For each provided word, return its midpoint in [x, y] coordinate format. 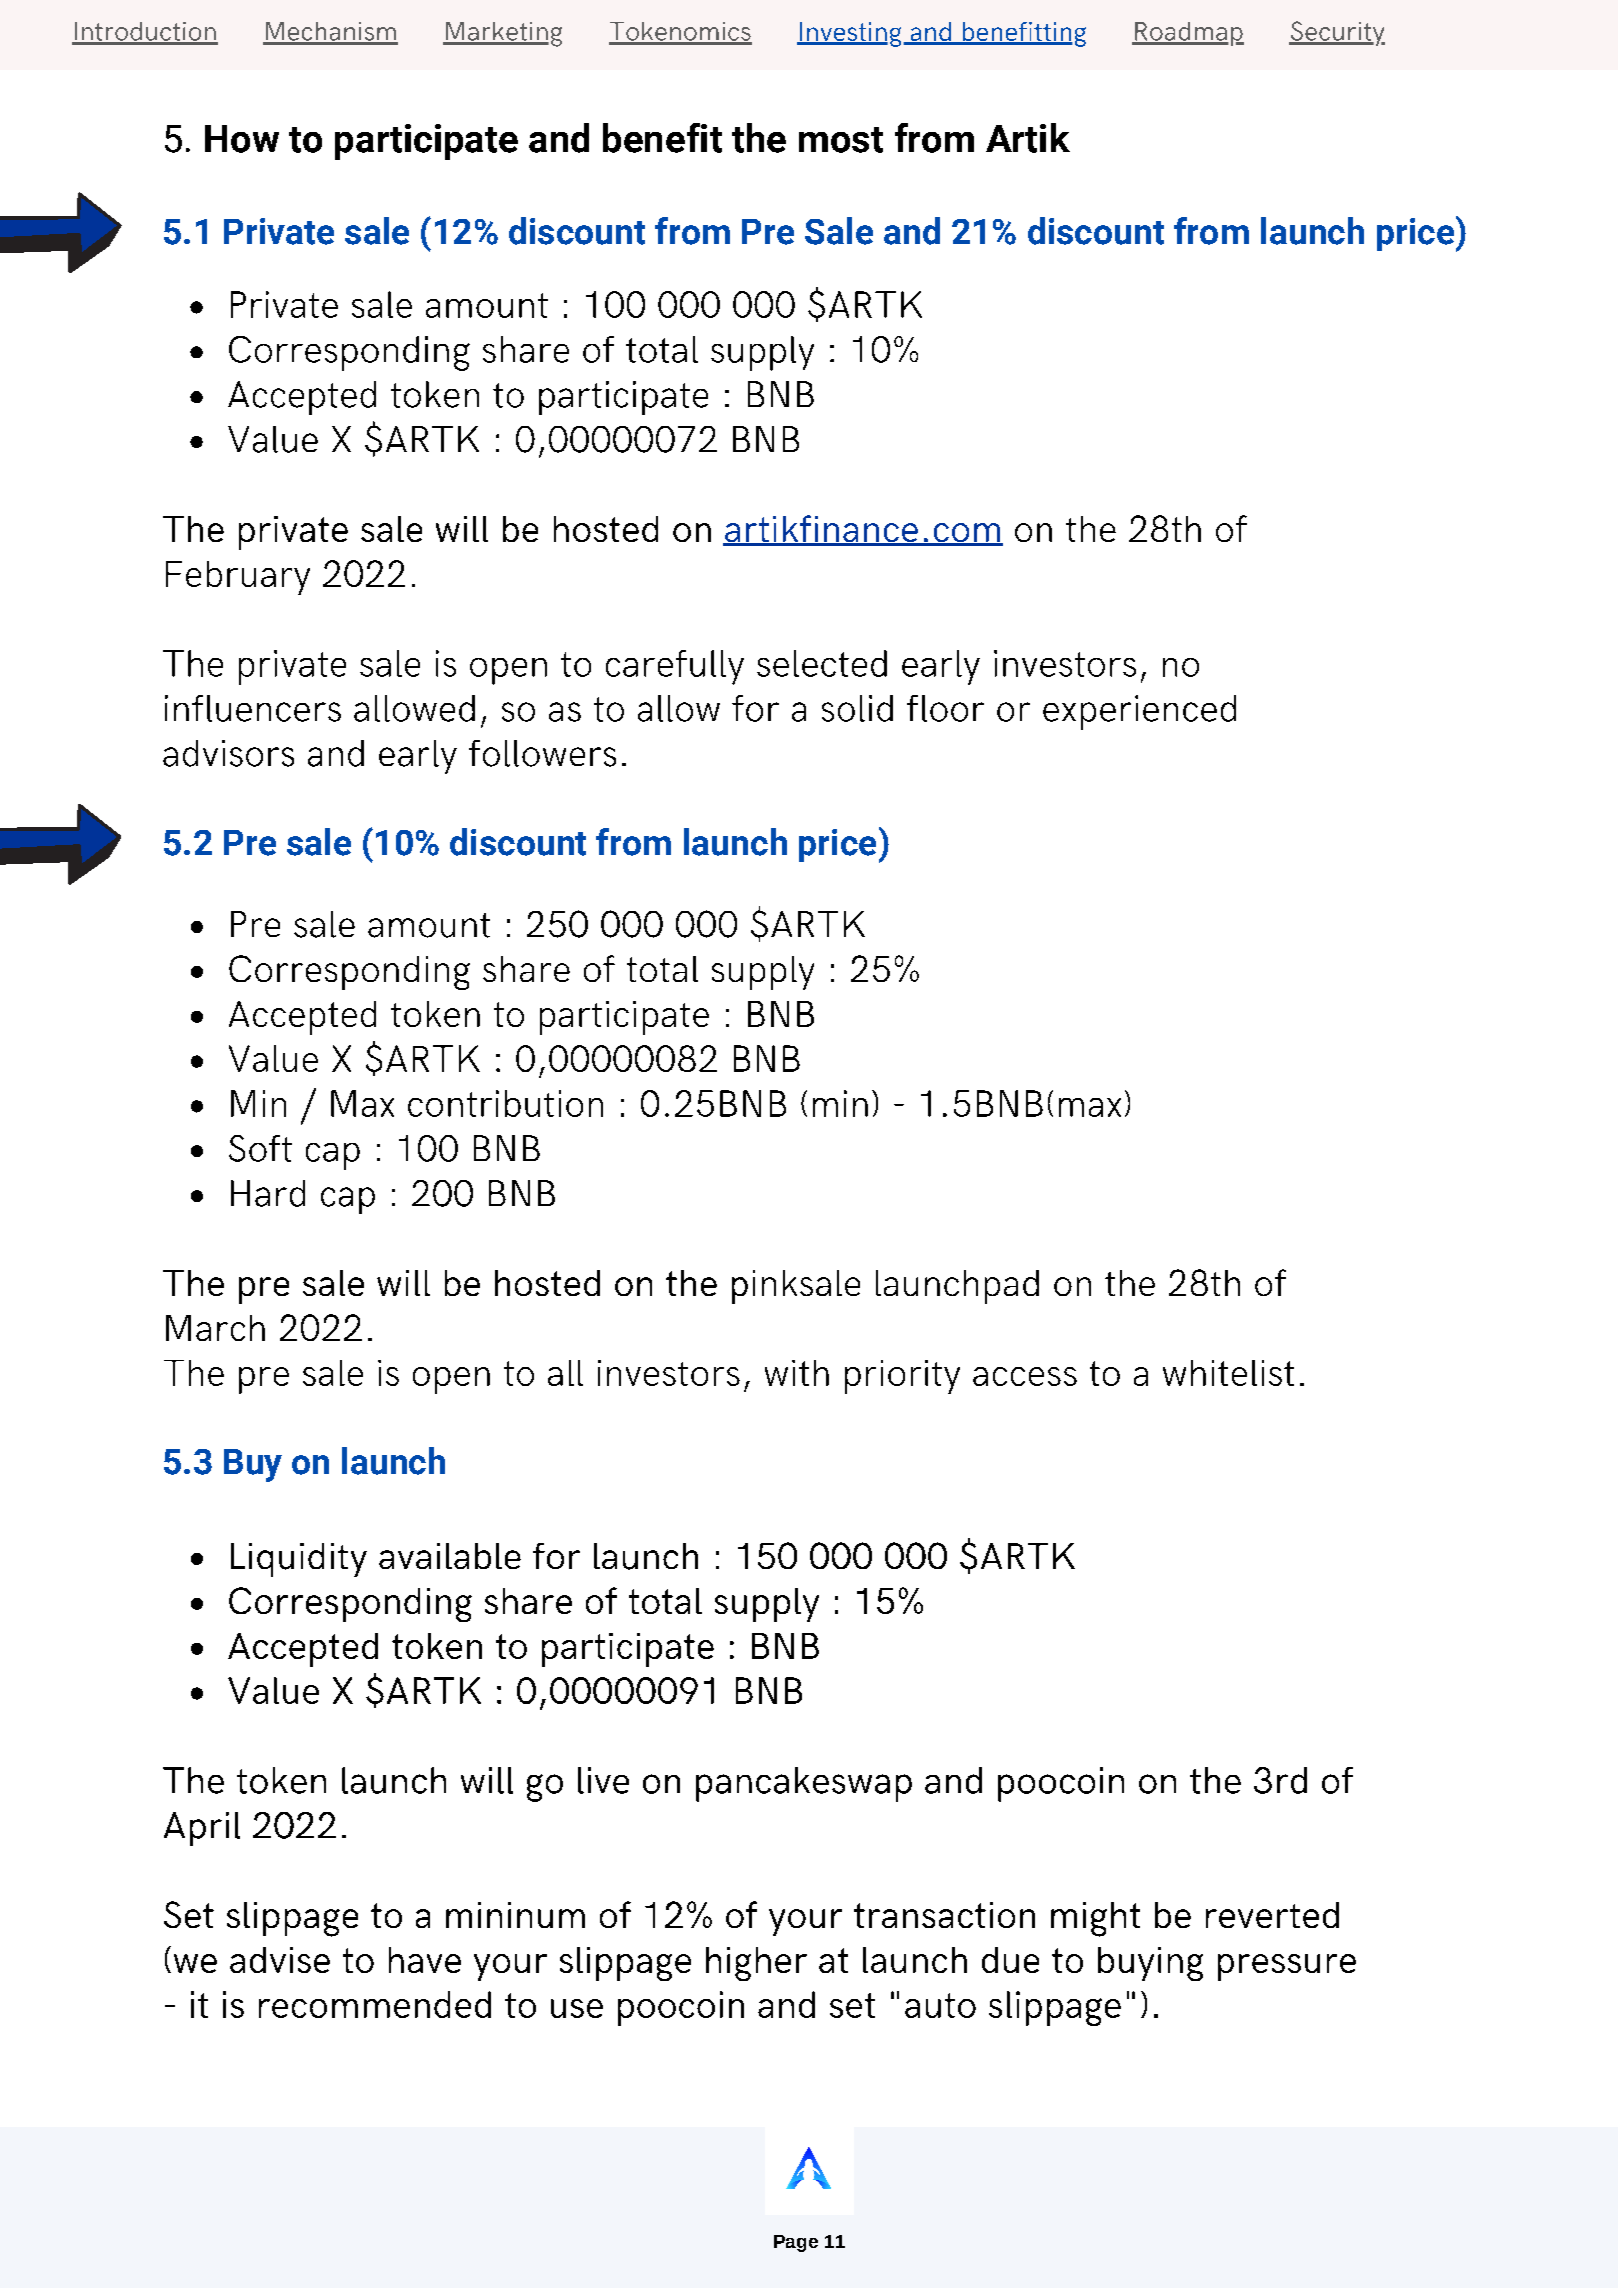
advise [280, 1960]
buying [1150, 1964]
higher [756, 1964]
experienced [1139, 712]
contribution [505, 1103]
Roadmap [1188, 34]
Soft [260, 1148]
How [242, 139]
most [841, 140]
